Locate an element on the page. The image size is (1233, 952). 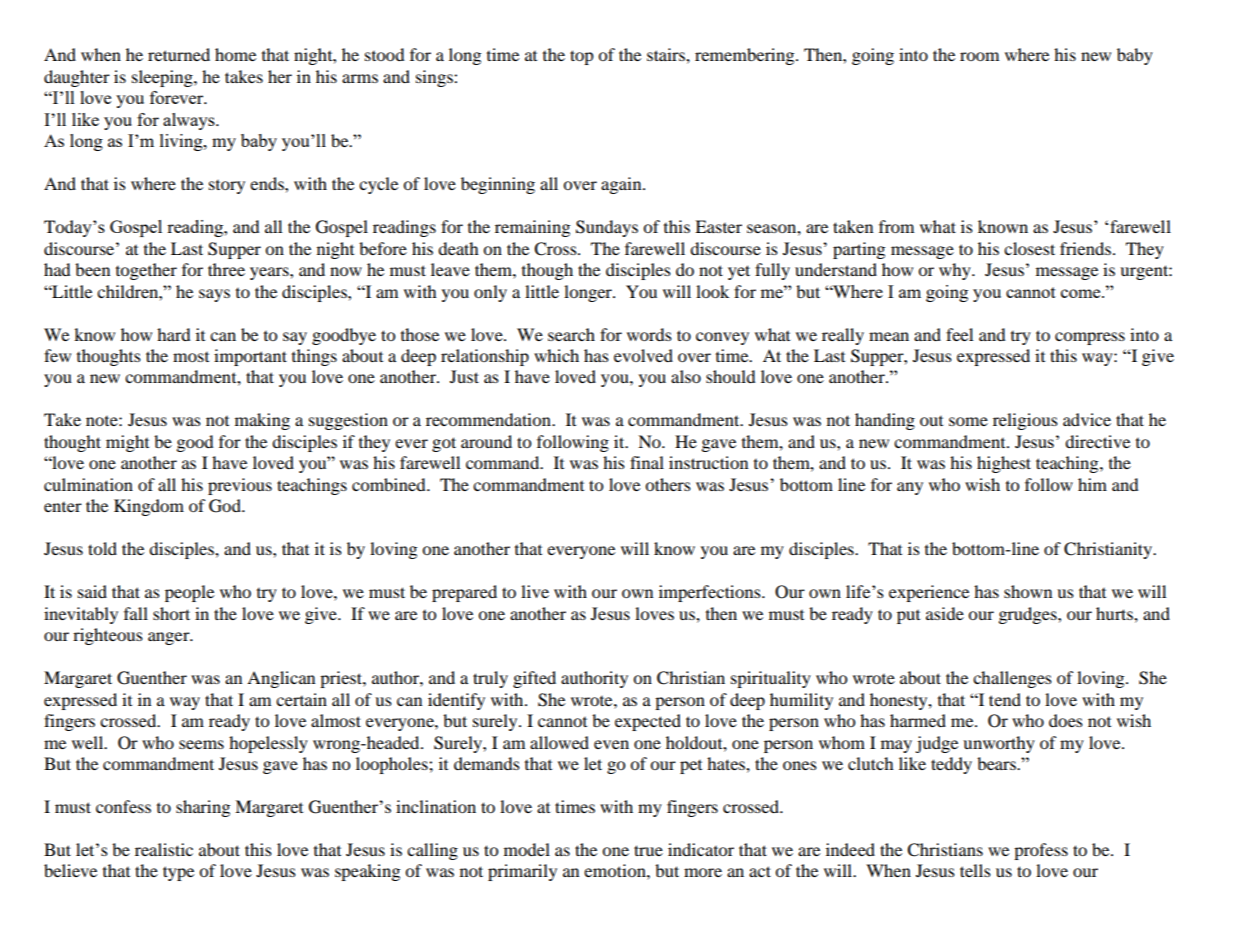
Sundays is located at coordinates (607, 228).
